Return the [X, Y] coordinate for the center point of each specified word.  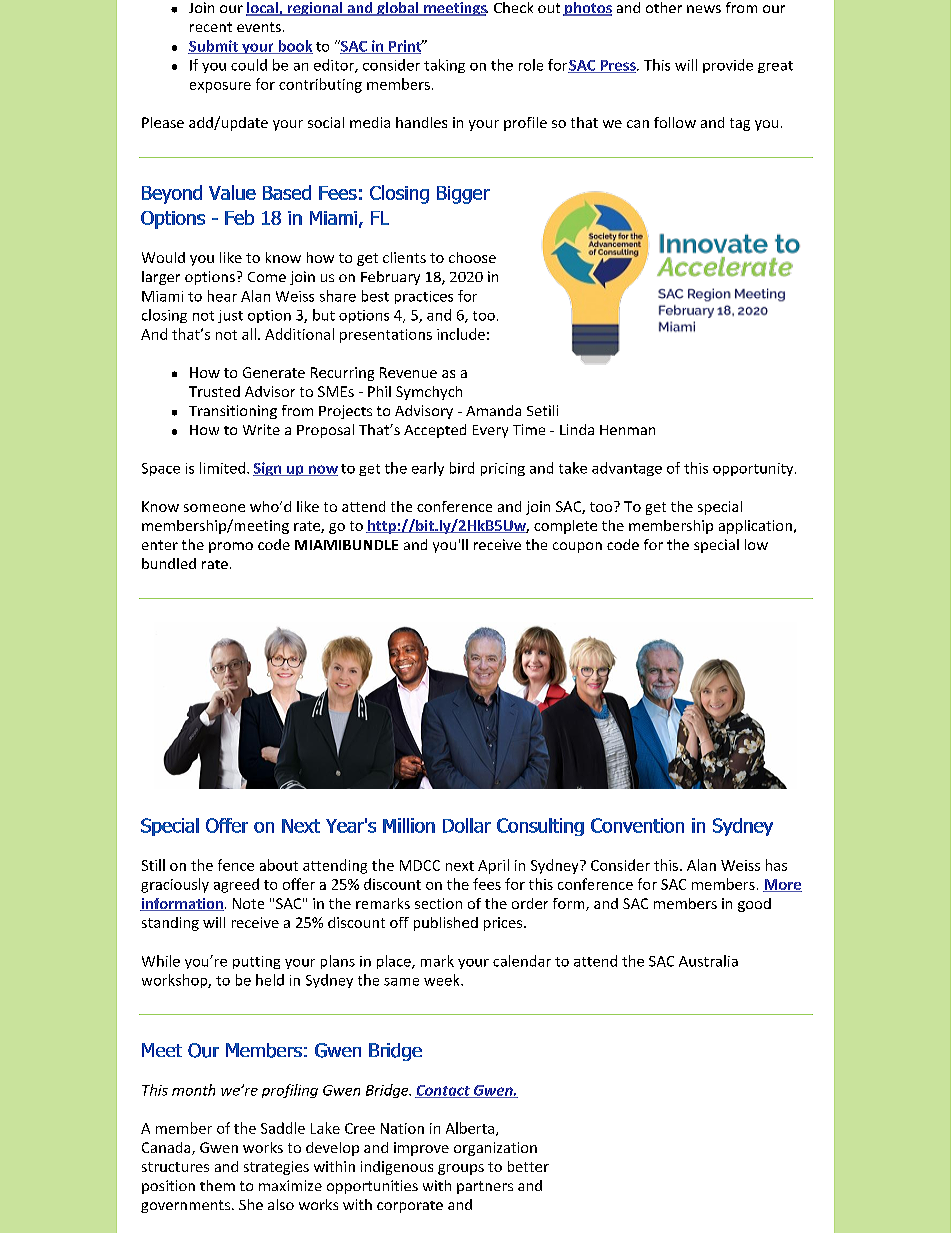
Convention [637, 825]
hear [222, 296]
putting [256, 962]
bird [462, 468]
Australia [708, 961]
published [446, 924]
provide [728, 66]
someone [214, 508]
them [217, 1185]
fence [236, 865]
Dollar [467, 825]
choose [472, 257]
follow [675, 122]
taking [444, 66]
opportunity [754, 469]
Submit [214, 47]
